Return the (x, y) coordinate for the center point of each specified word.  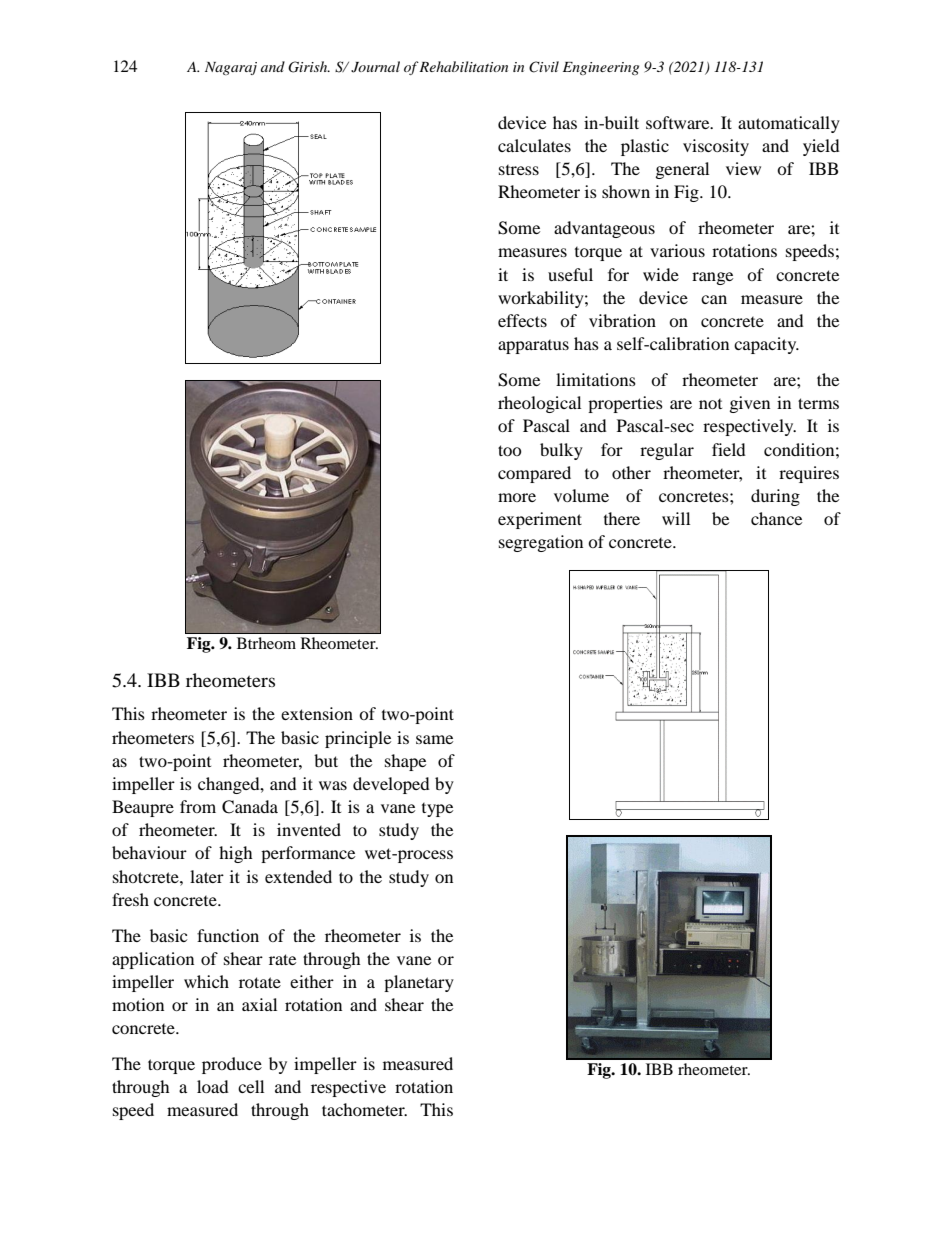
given (750, 404)
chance (776, 518)
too (510, 450)
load (213, 1086)
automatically (789, 124)
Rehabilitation (463, 66)
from (198, 806)
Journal (375, 67)
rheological (539, 404)
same (434, 739)
